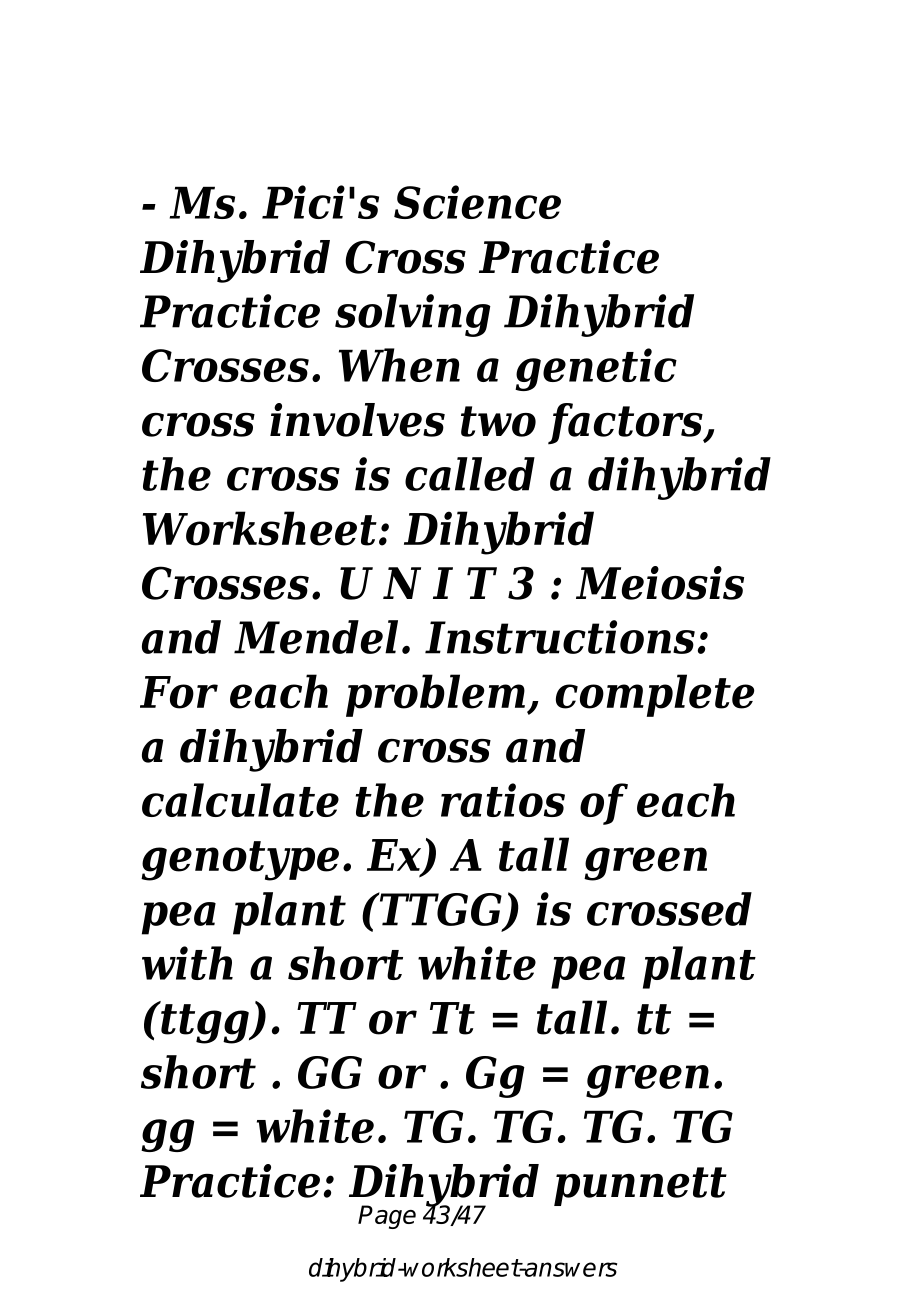 The height and width of the page is (1303, 924). I want to click on complete, so click(655, 695).
